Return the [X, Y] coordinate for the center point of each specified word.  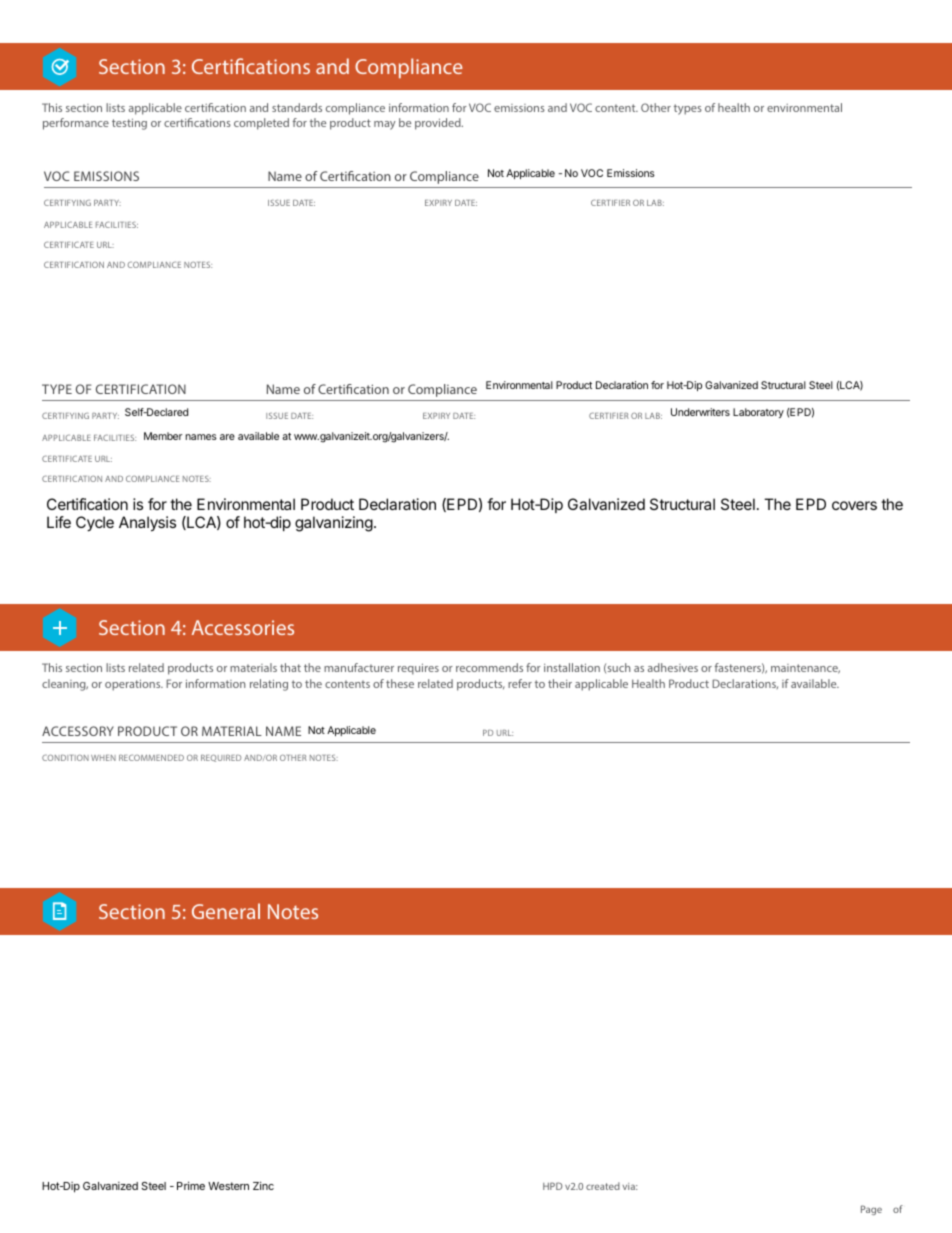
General [226, 911]
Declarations [745, 684]
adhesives [673, 667]
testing [129, 124]
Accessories [243, 627]
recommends [489, 667]
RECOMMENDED [151, 757]
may [385, 125]
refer [520, 683]
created [603, 1186]
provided [439, 124]
